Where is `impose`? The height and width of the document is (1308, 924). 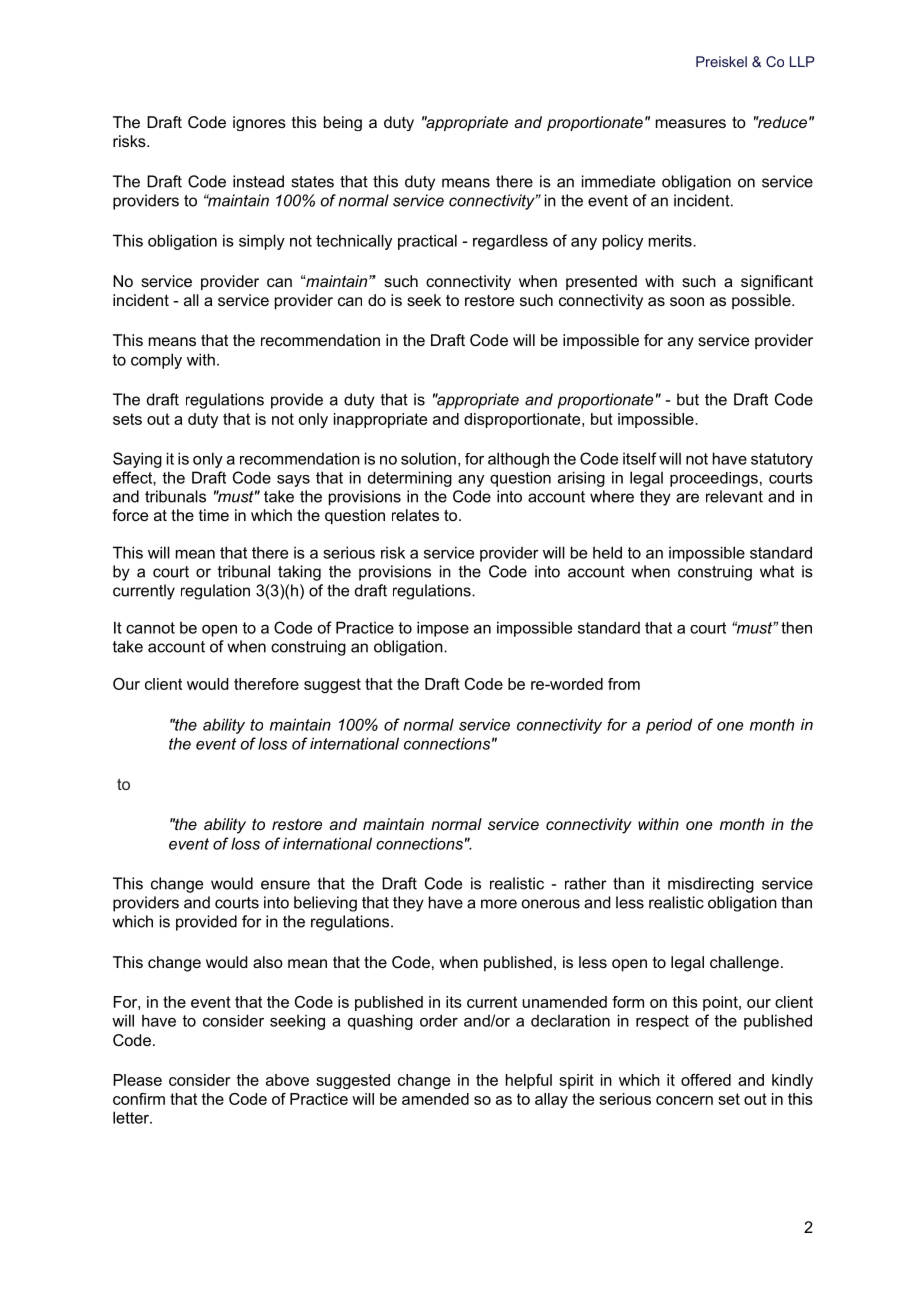
impose is located at coordinates (443, 629).
